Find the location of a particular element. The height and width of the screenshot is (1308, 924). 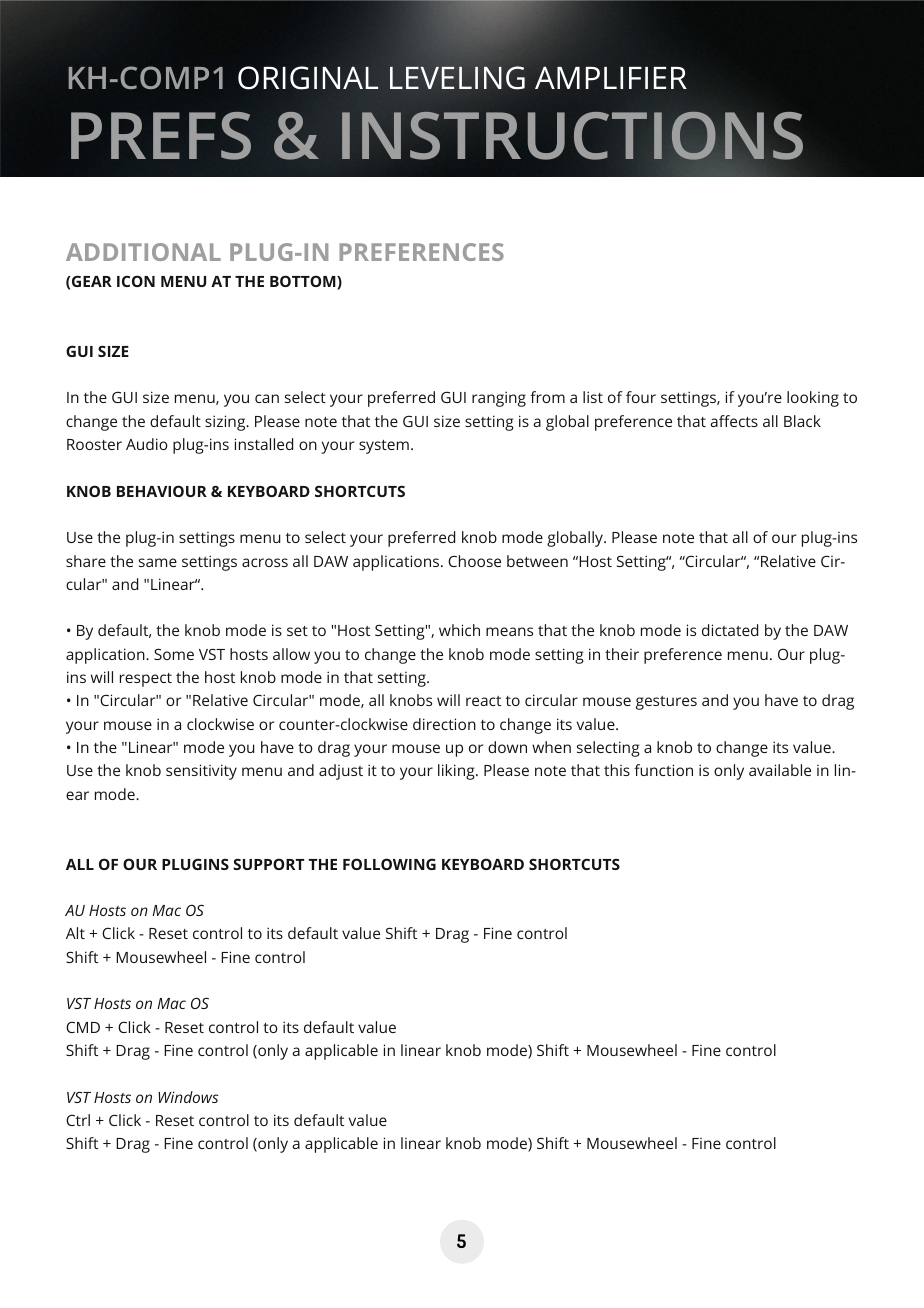

Windows is located at coordinates (188, 1097).
